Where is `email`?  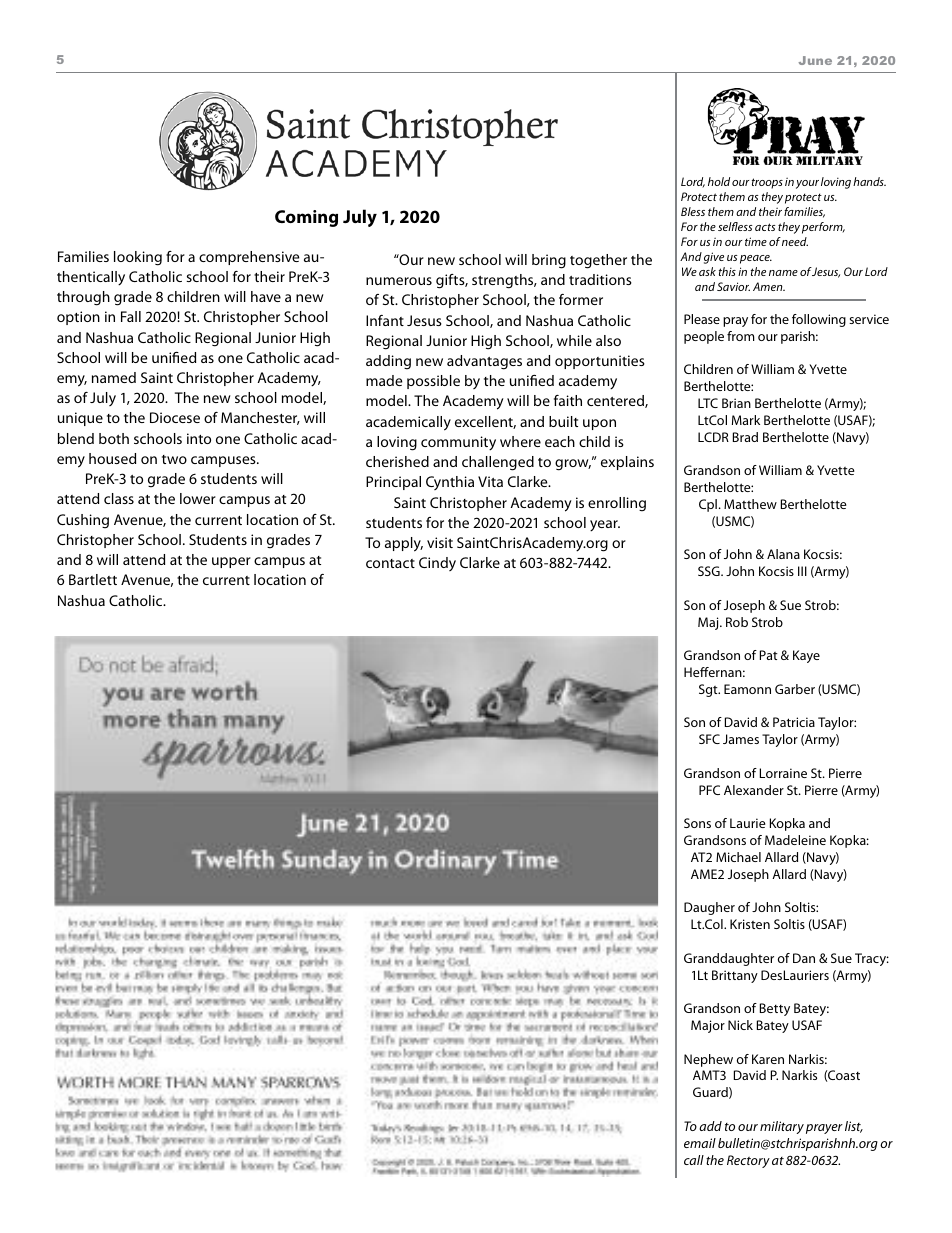
email is located at coordinates (700, 1143).
